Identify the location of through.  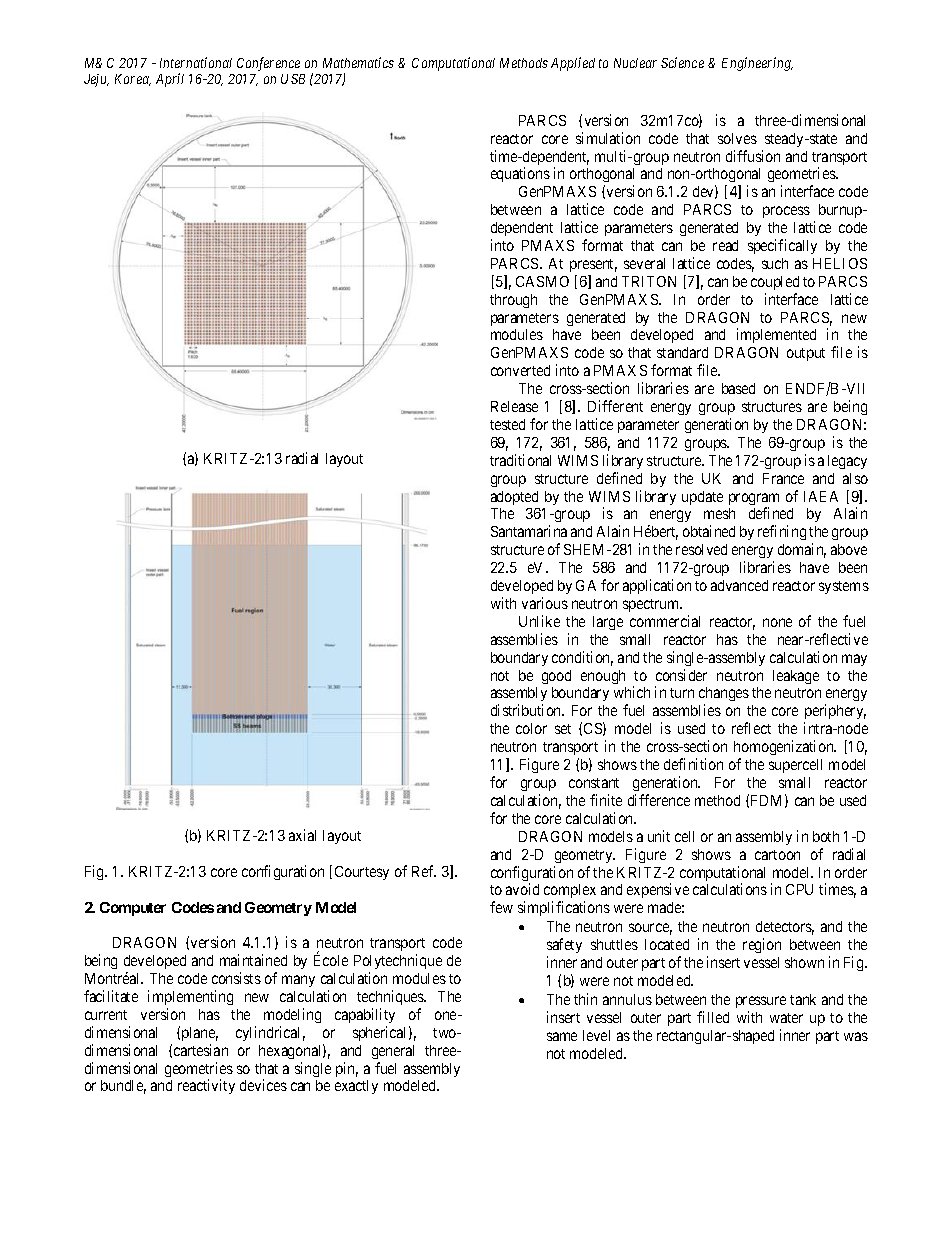
(513, 301).
